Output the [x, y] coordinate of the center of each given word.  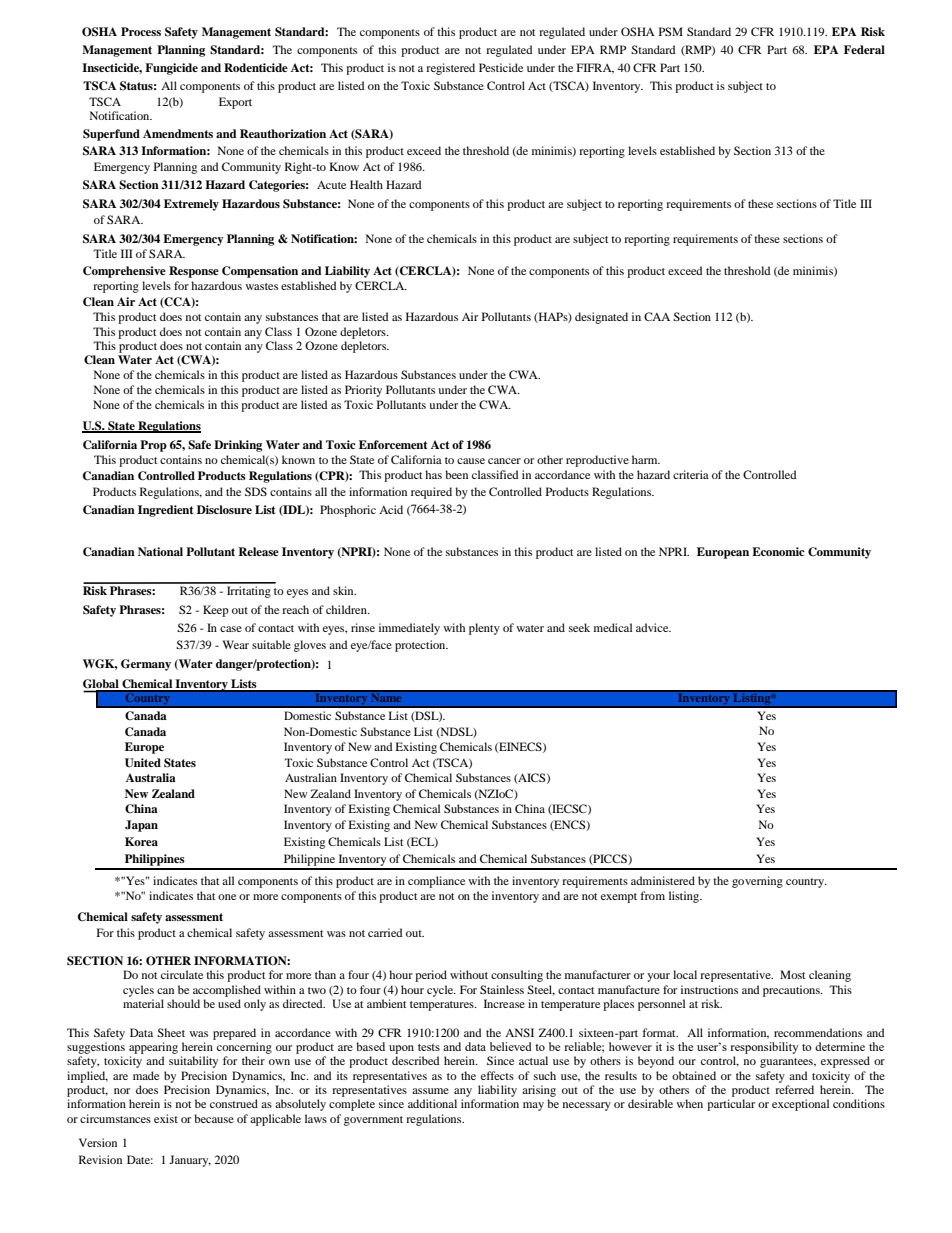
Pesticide [501, 67]
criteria [691, 474]
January [190, 1161]
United [143, 763]
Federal [864, 49]
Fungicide [171, 69]
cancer [504, 461]
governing [757, 882]
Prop [153, 446]
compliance [436, 882]
